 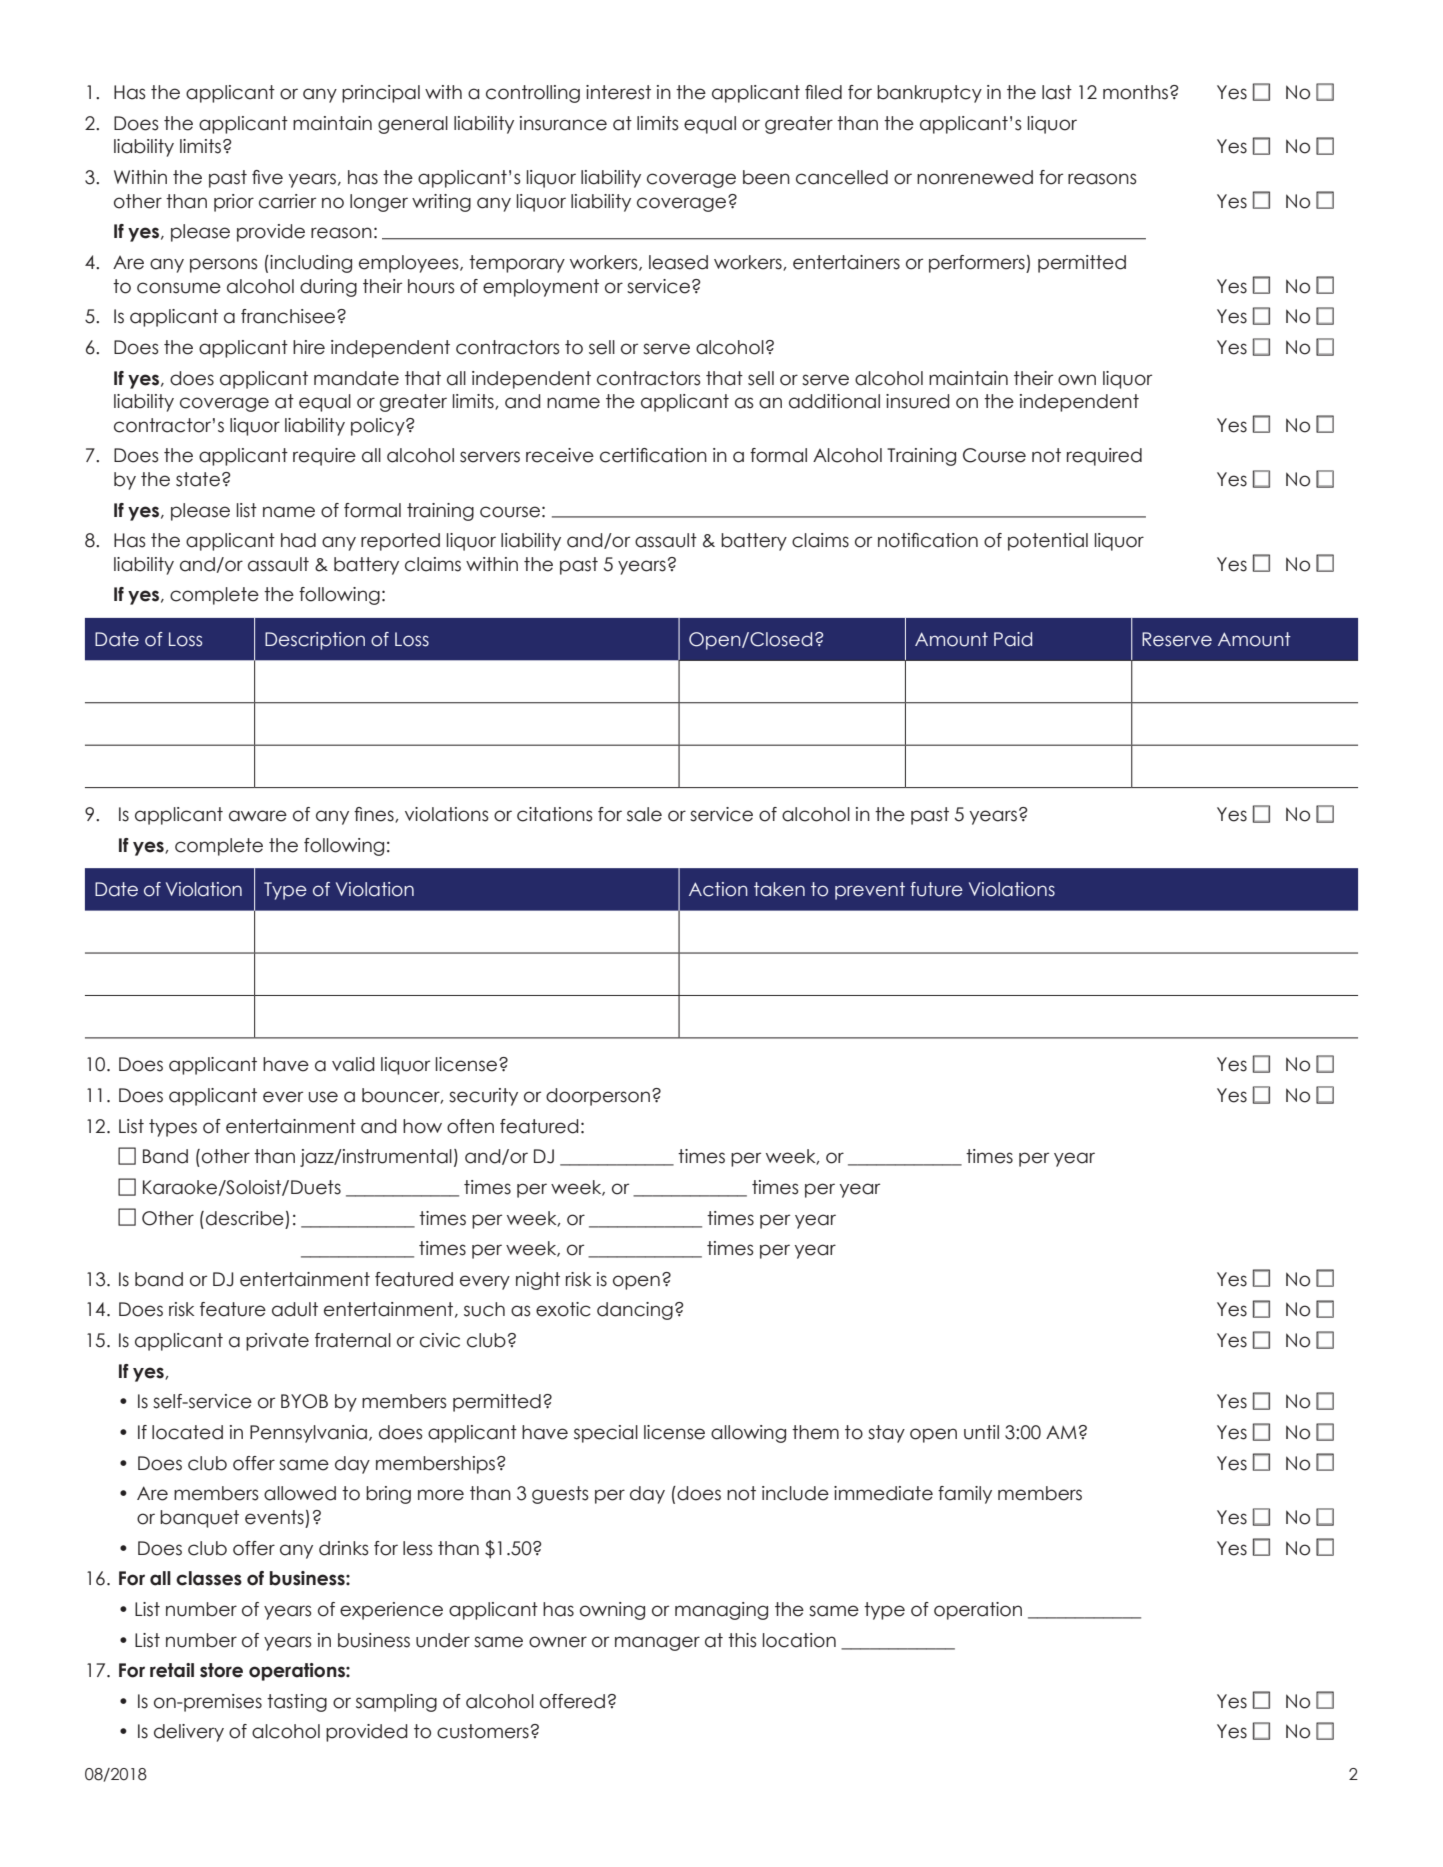 What do you see at coordinates (1057, 92) in the screenshot?
I see `last` at bounding box center [1057, 92].
